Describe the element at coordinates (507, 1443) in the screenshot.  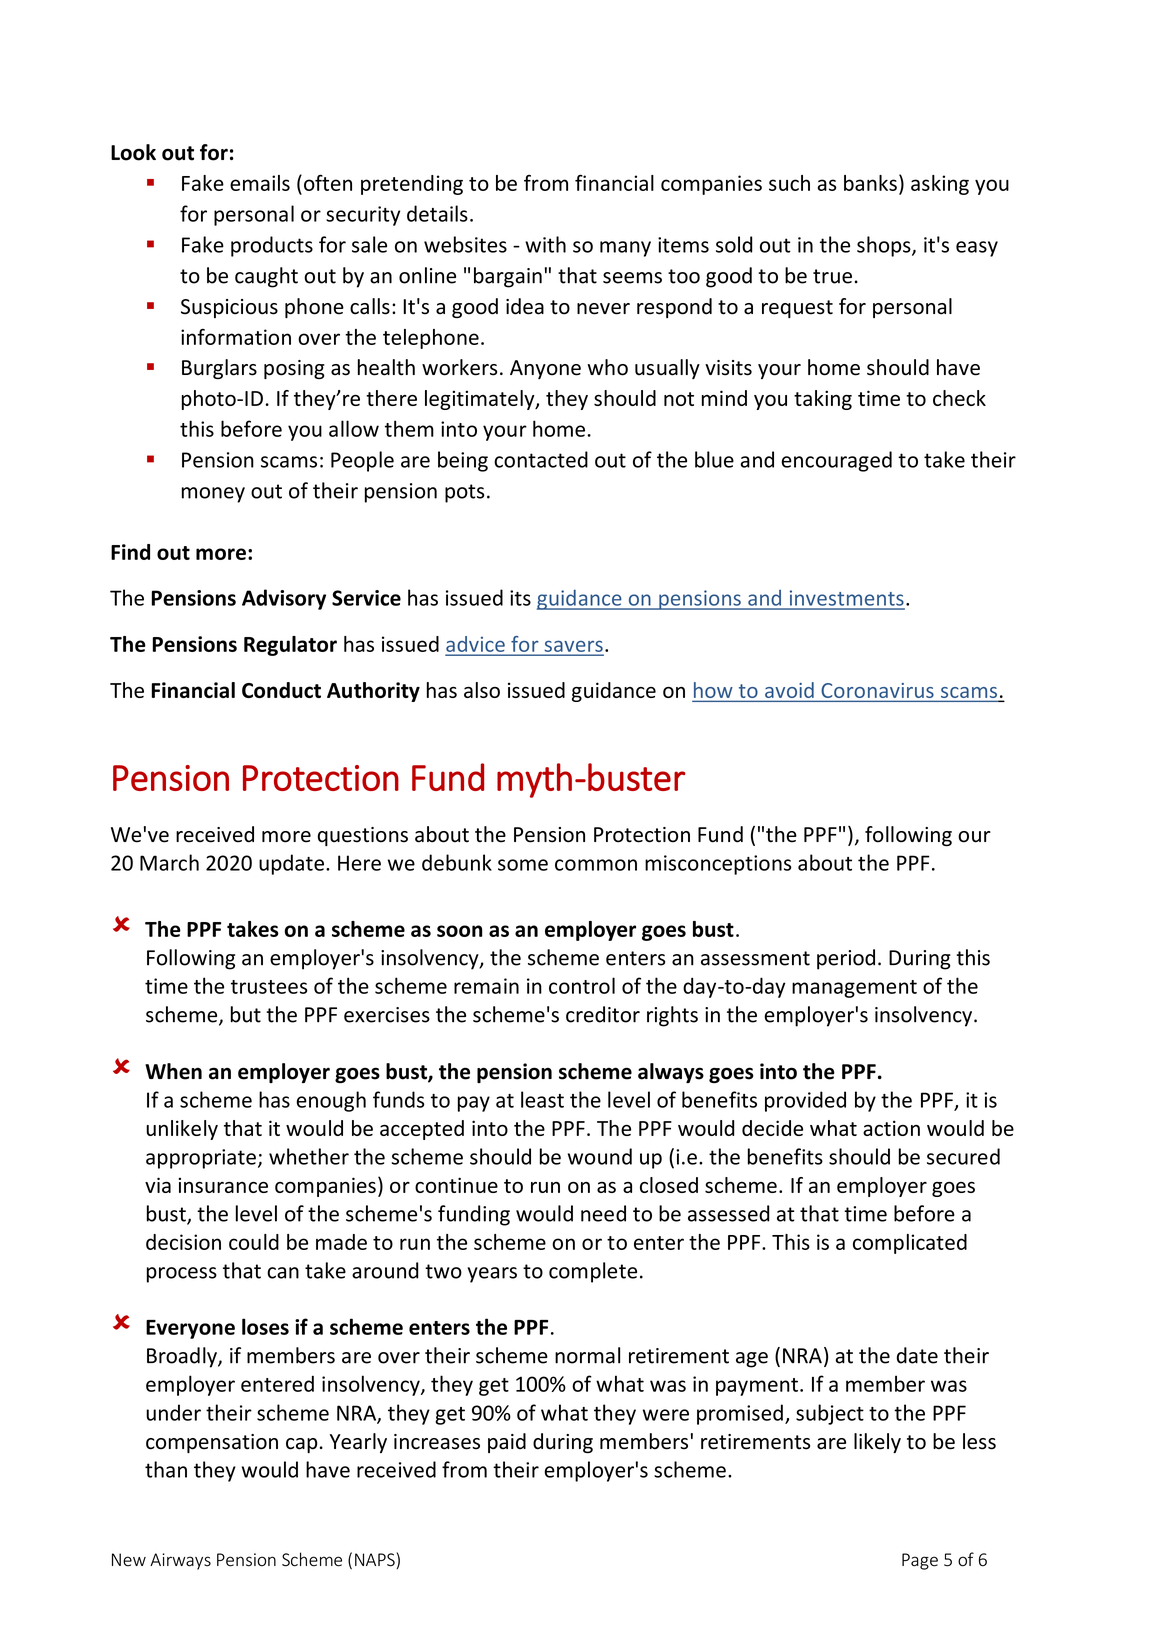
I see `paid` at that location.
